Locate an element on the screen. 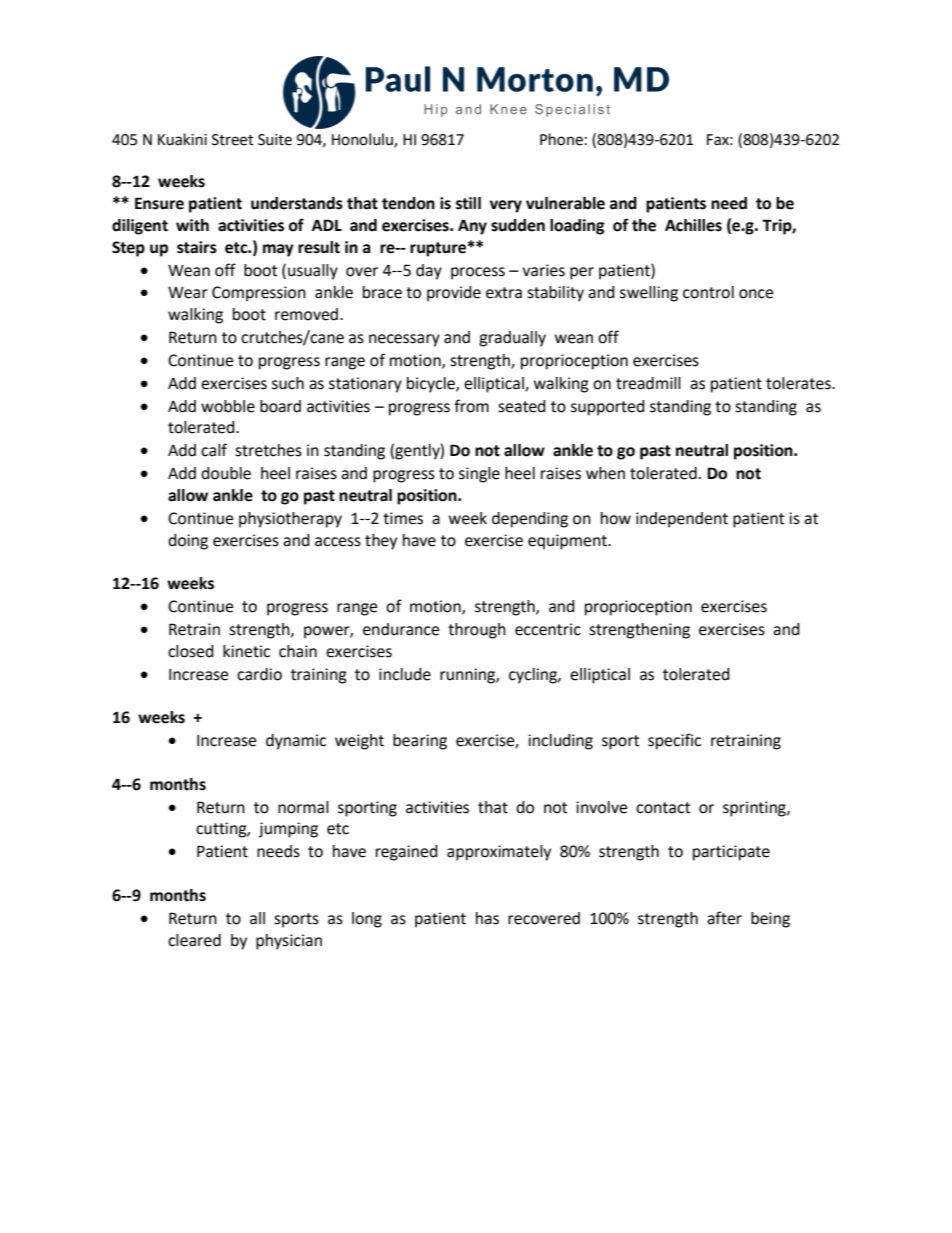 This screenshot has width=952, height=1233. specific is located at coordinates (674, 741).
